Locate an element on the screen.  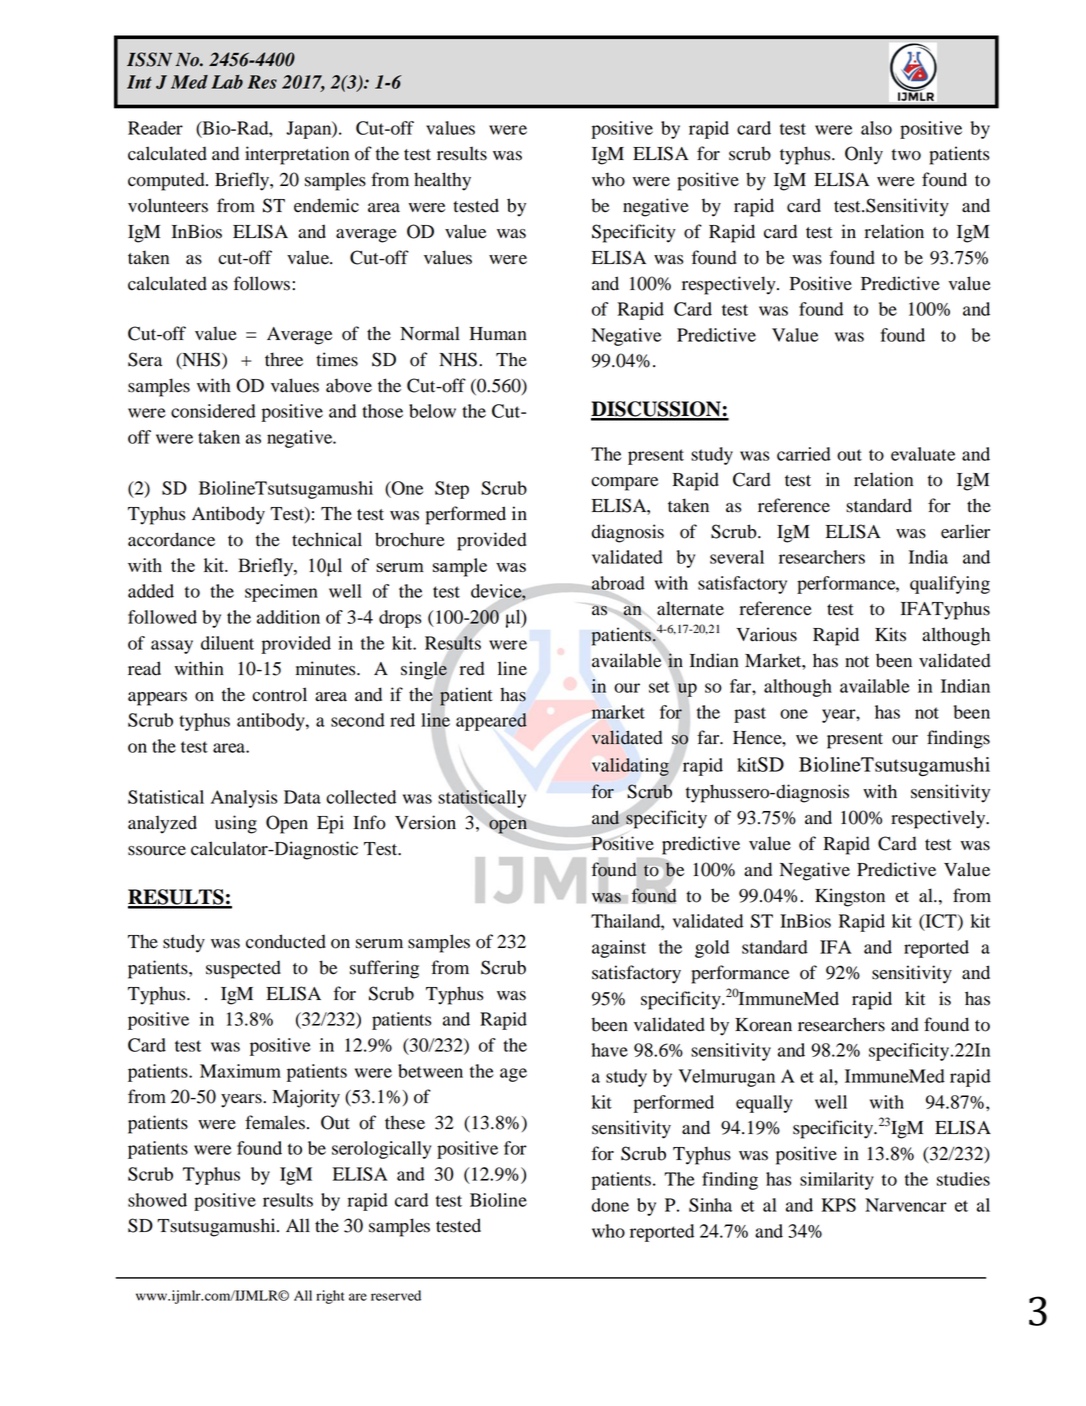
control is located at coordinates (279, 694).
